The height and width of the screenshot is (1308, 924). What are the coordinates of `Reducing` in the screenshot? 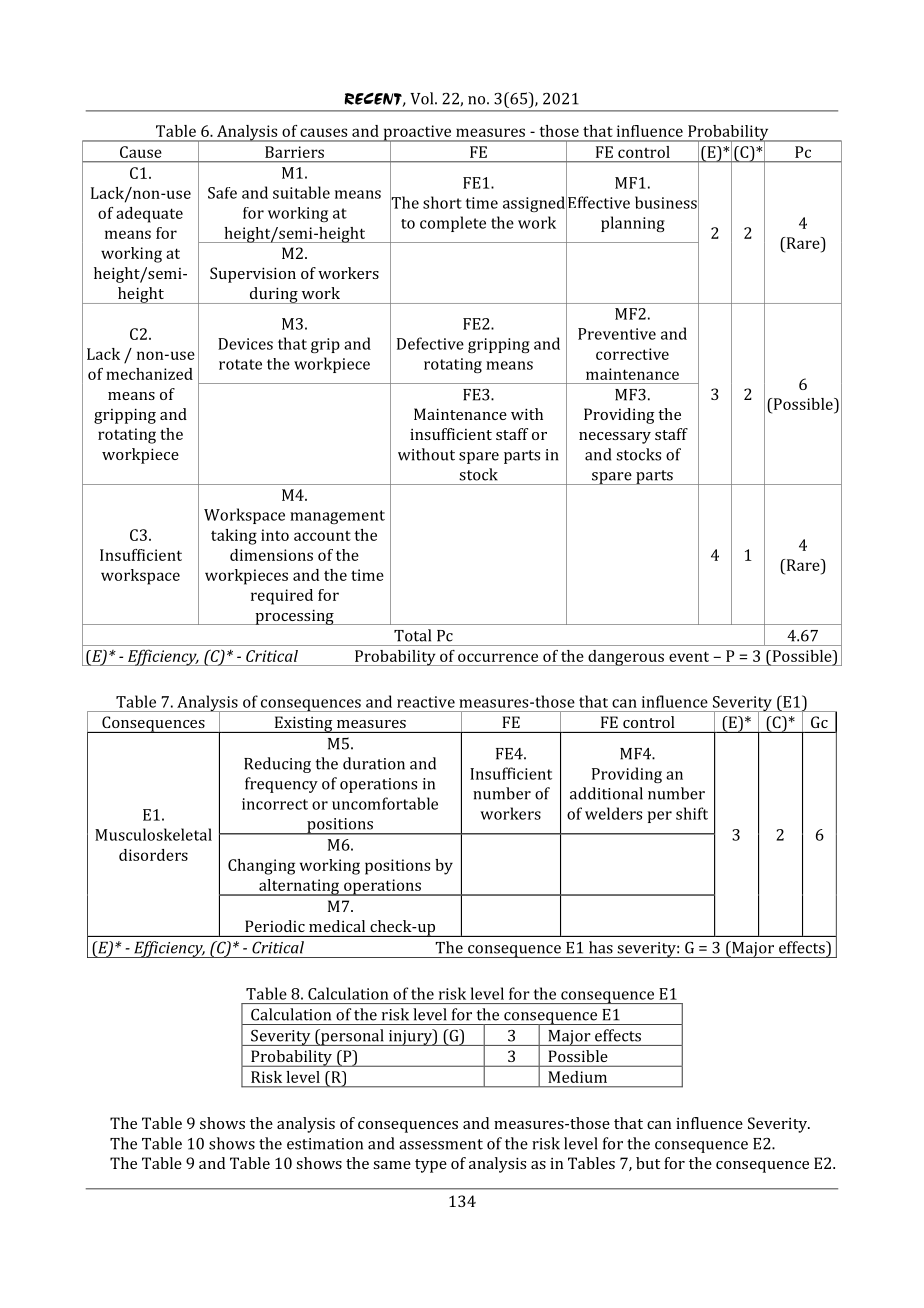 It's located at (277, 765).
